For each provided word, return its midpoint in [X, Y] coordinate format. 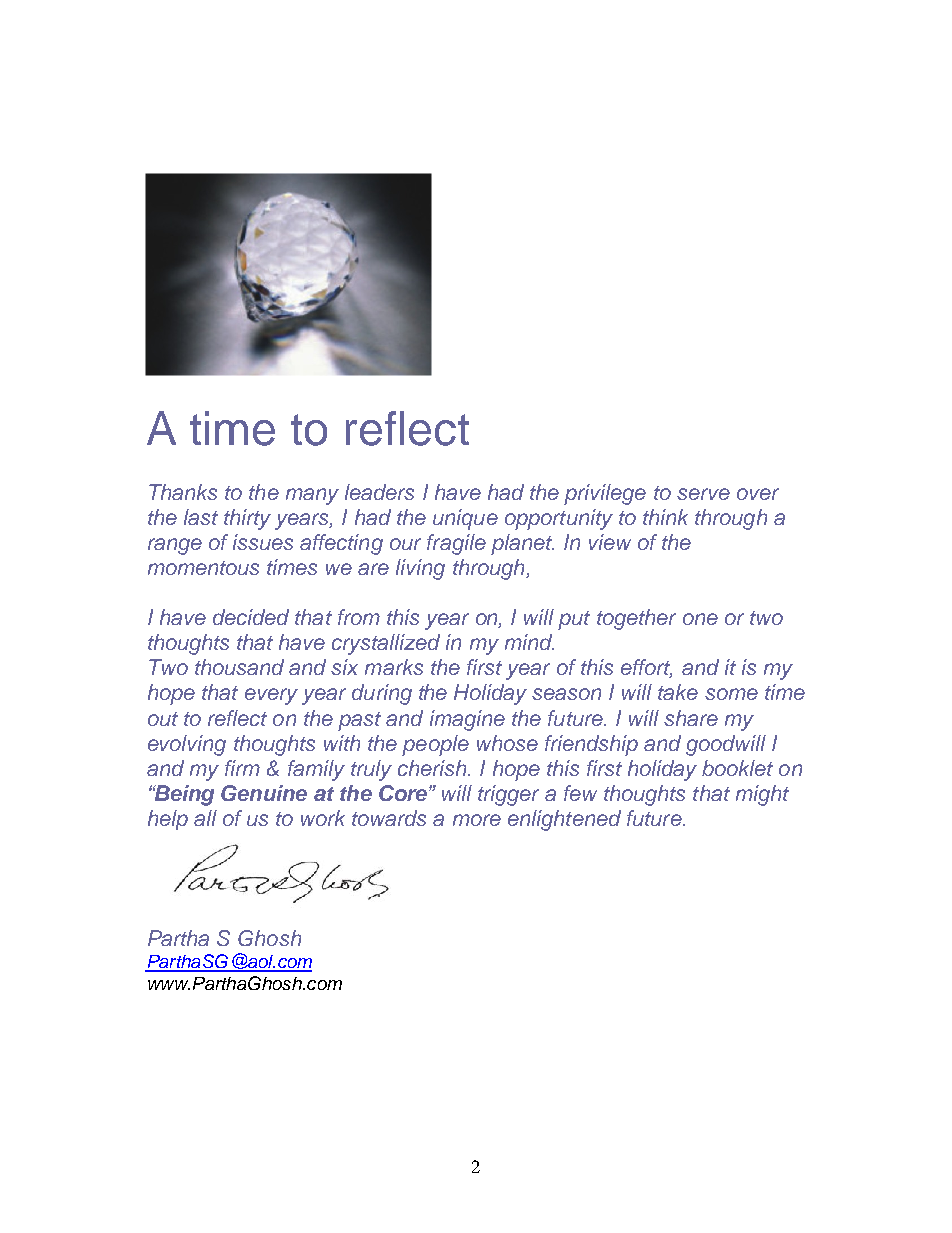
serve [703, 494]
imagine [467, 720]
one [700, 619]
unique [465, 519]
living [420, 569]
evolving [187, 745]
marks [394, 667]
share [691, 718]
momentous [203, 568]
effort [646, 668]
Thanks [183, 492]
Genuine [264, 793]
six [344, 667]
